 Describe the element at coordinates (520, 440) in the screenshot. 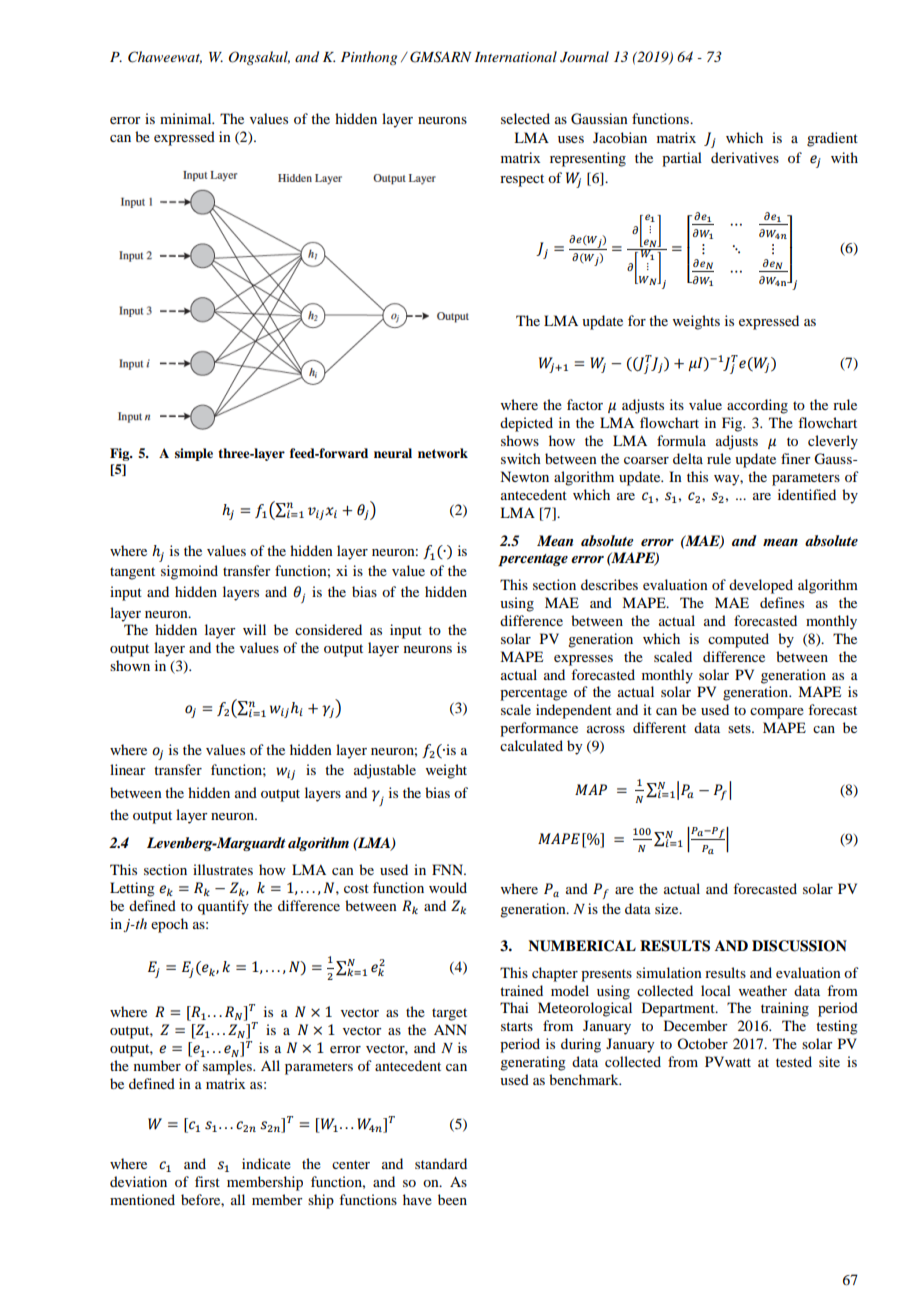

I see `shows` at that location.
